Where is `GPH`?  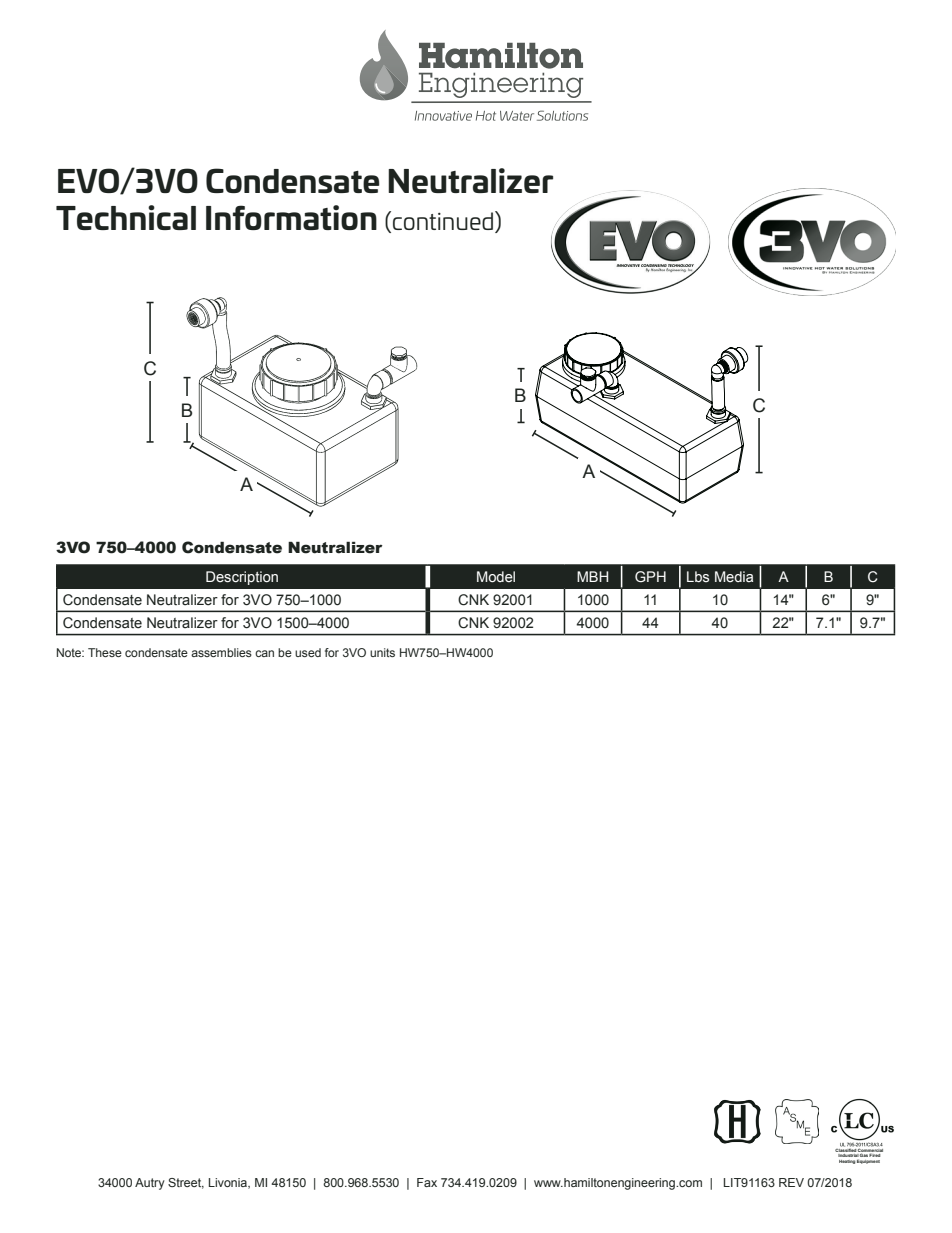 GPH is located at coordinates (650, 576).
